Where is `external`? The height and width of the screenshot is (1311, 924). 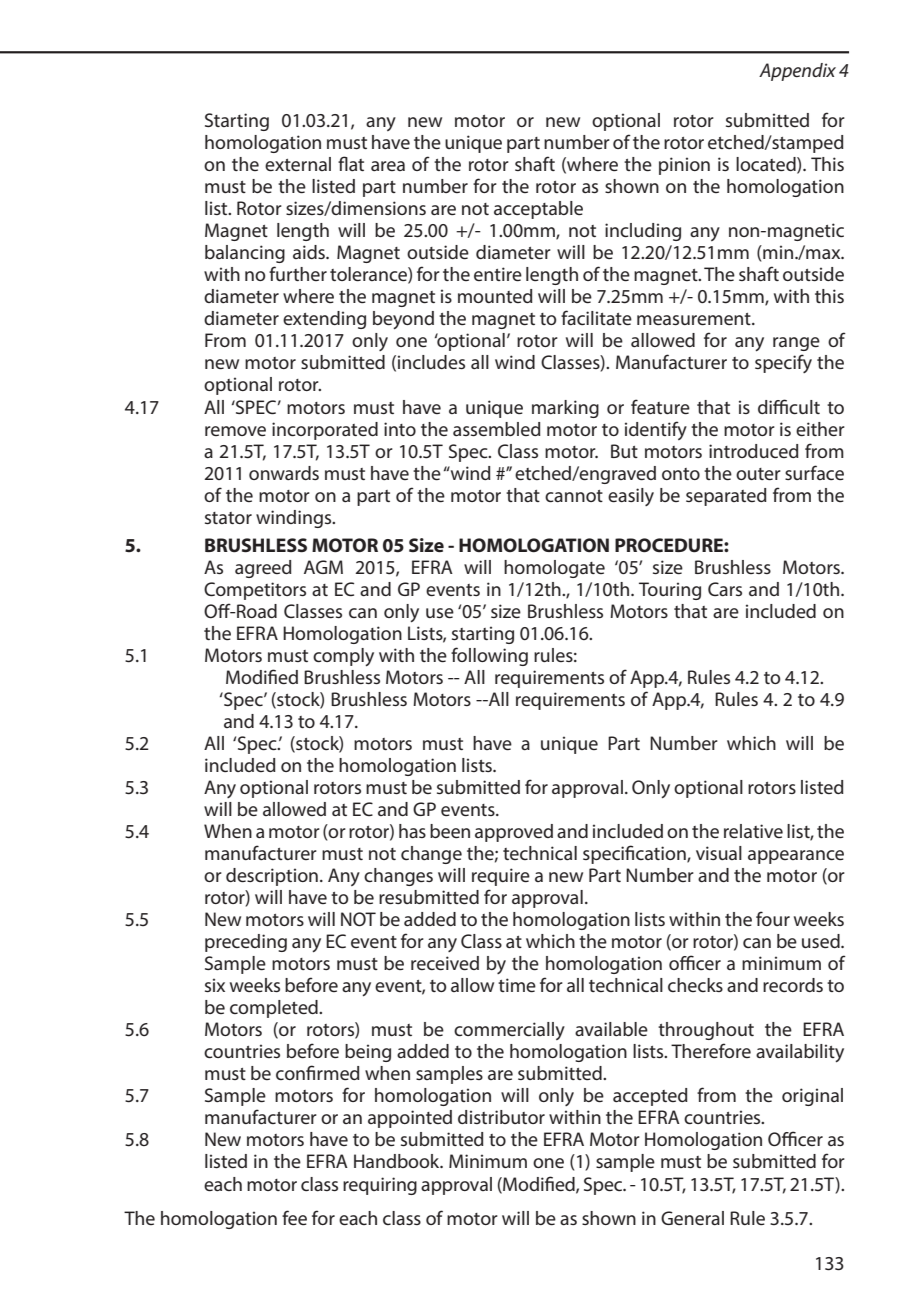
external is located at coordinates (298, 164).
